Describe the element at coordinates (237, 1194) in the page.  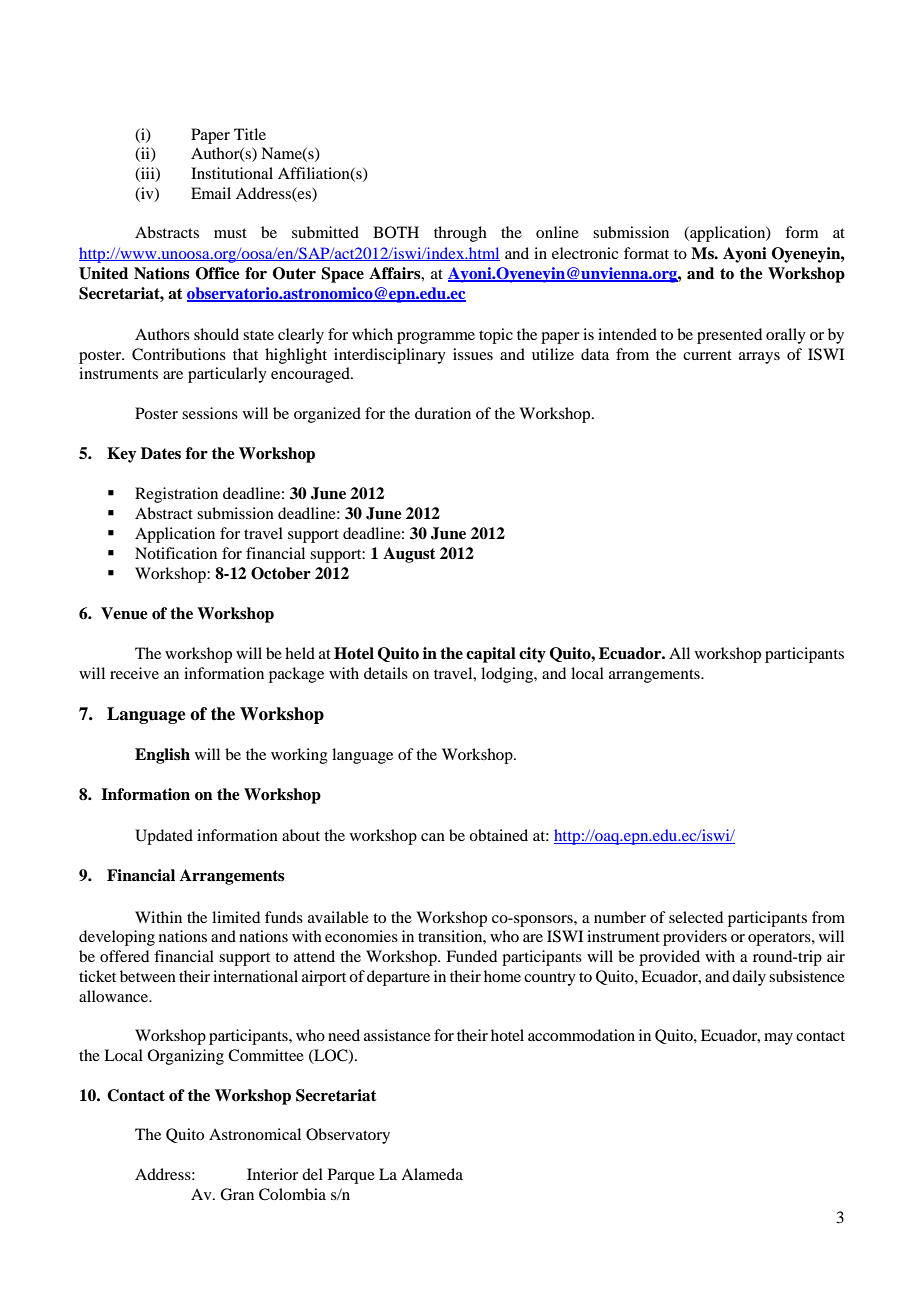
I see `Gran` at that location.
